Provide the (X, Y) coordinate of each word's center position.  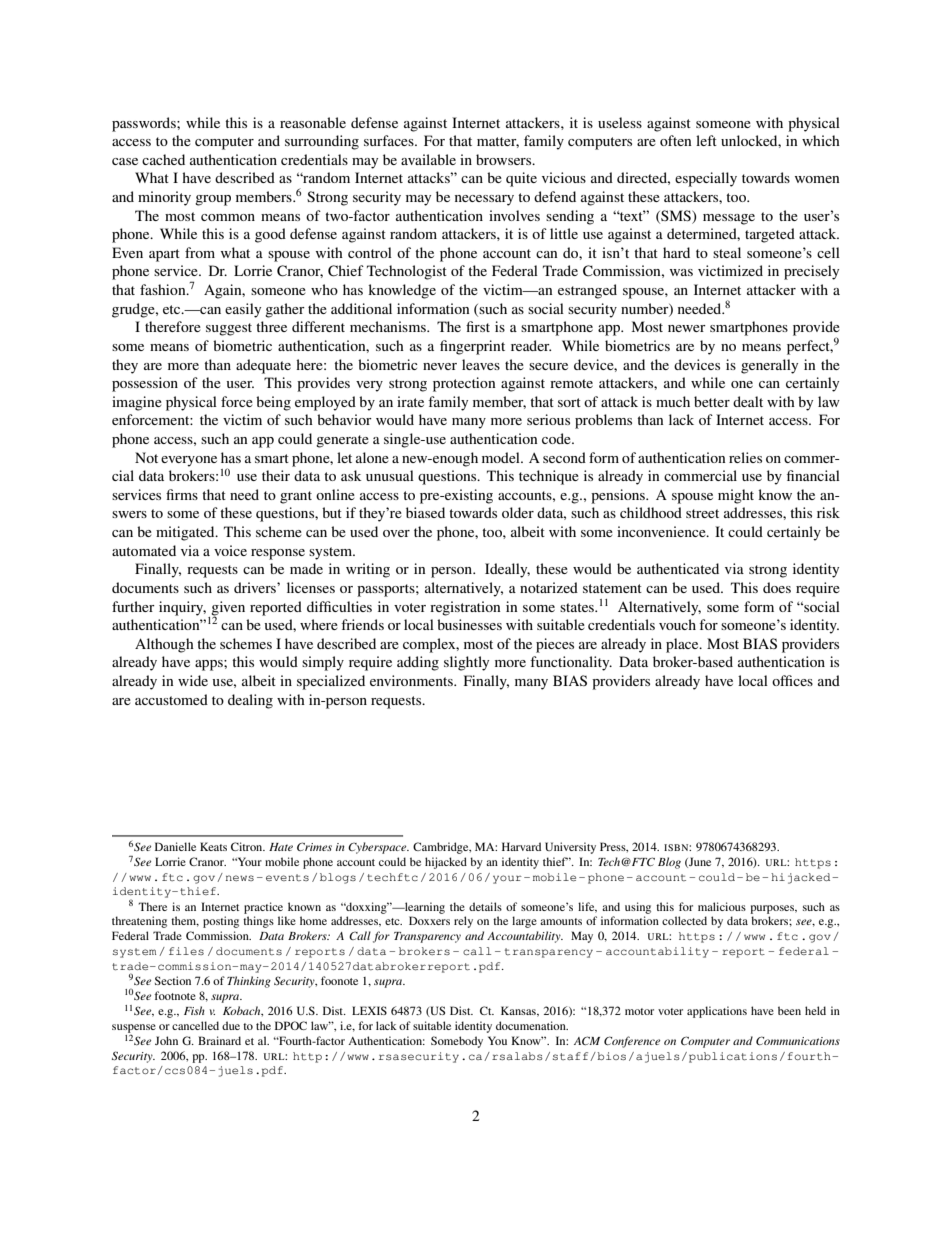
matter (498, 142)
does (777, 587)
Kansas (519, 1011)
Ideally (507, 570)
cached (163, 159)
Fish (194, 1010)
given (228, 609)
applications (717, 1012)
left (706, 140)
